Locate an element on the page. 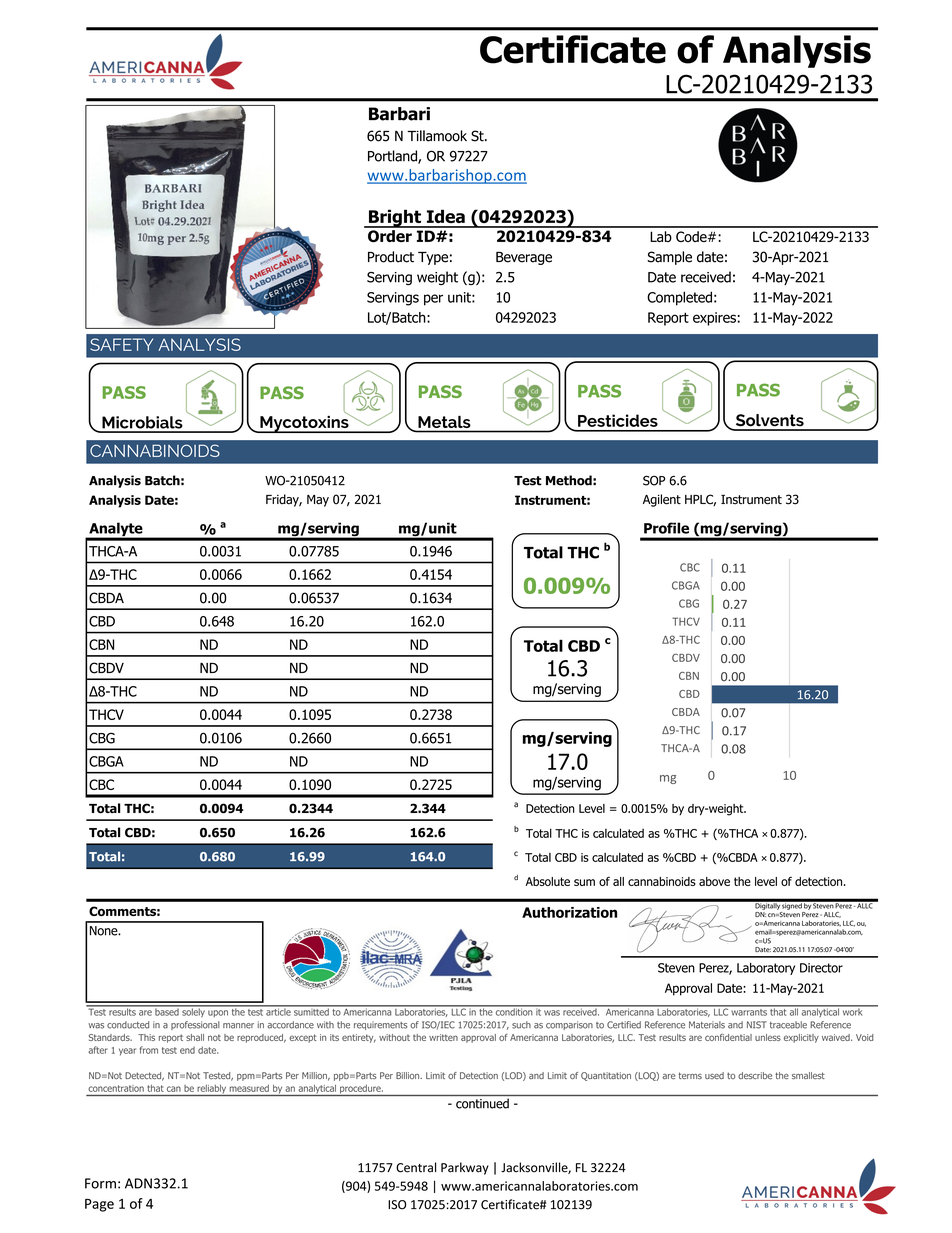  Beverage is located at coordinates (524, 258).
